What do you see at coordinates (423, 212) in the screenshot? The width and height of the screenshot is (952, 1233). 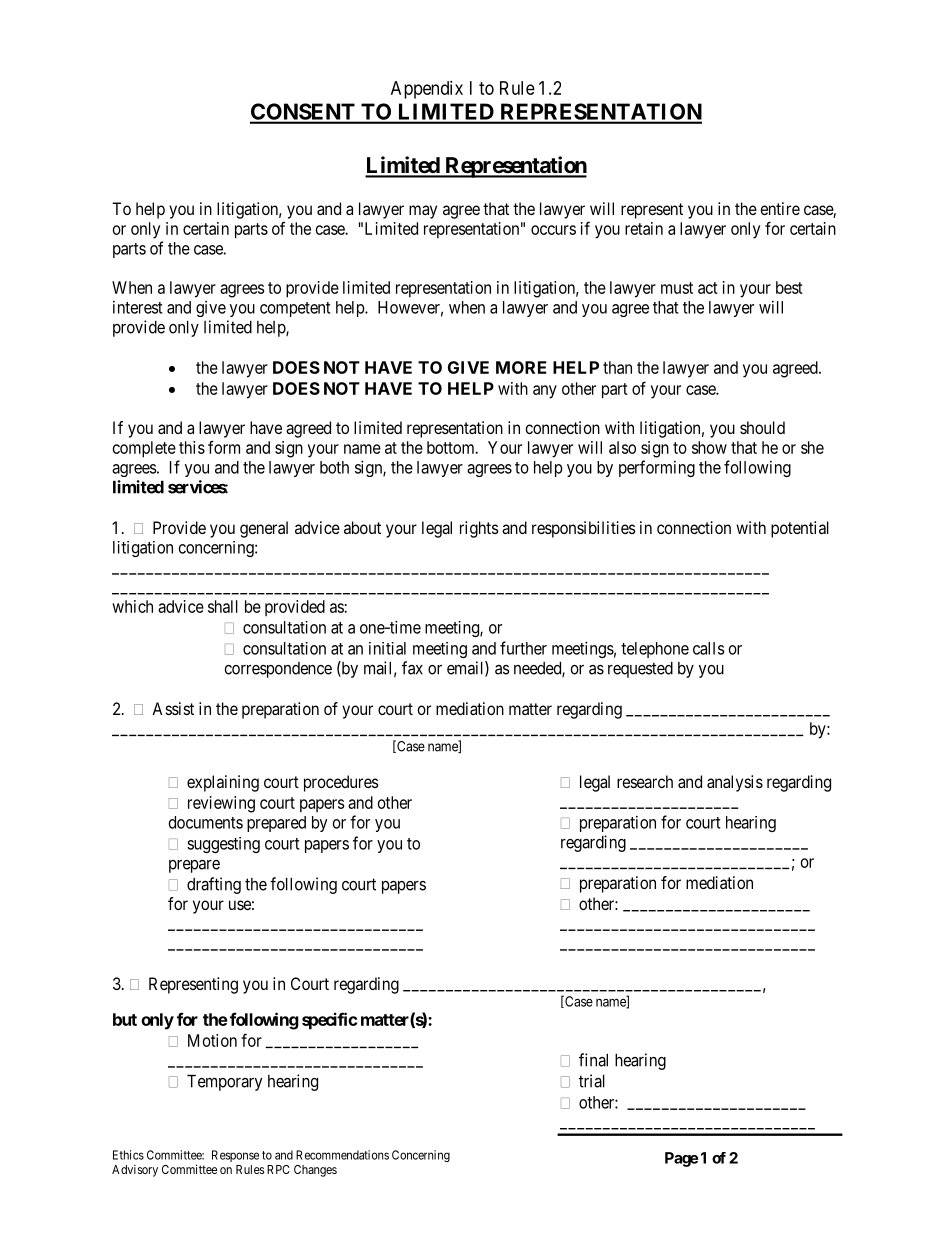 I see `may` at bounding box center [423, 212].
